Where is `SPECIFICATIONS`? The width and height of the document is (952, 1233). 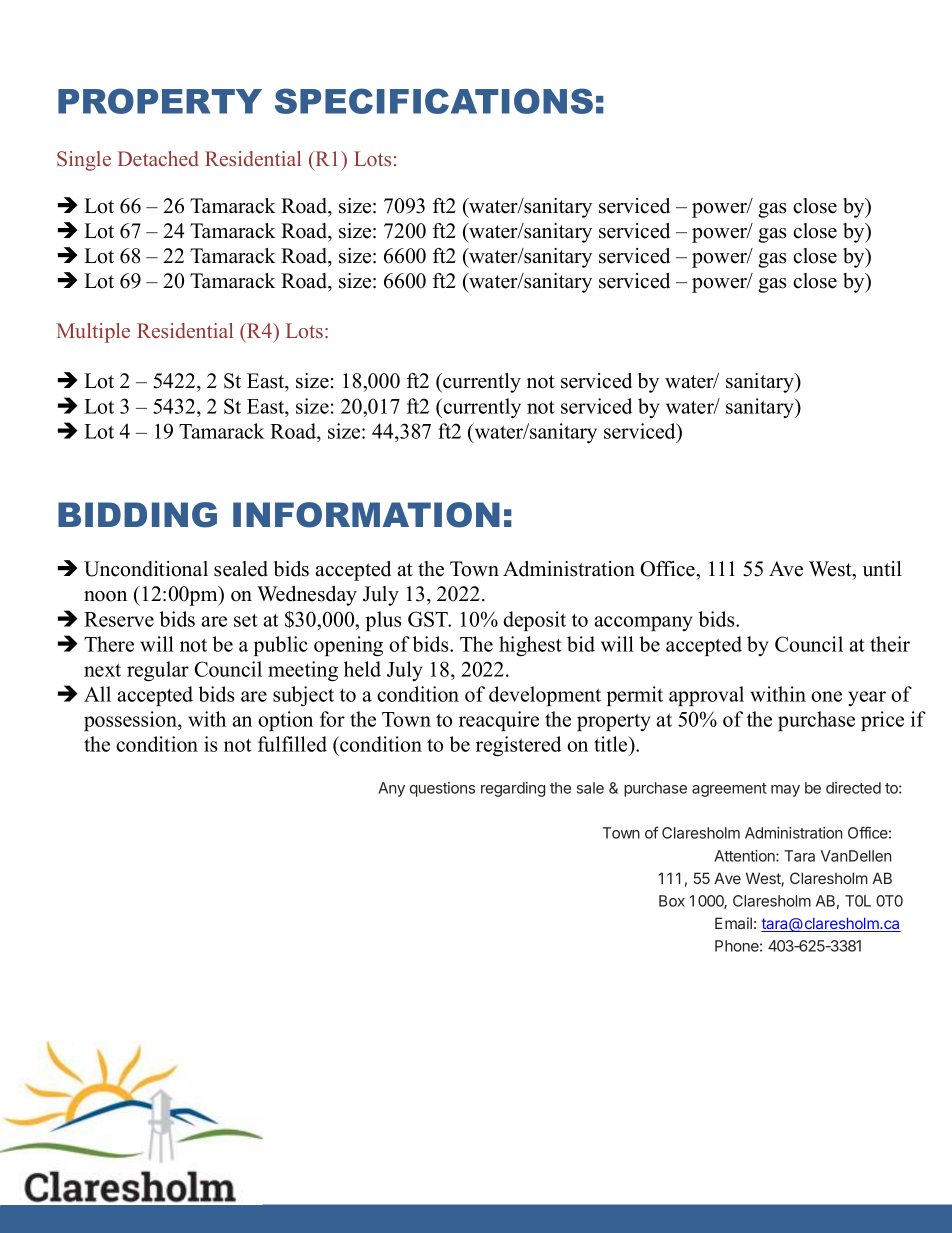
SPECIFICATIONS is located at coordinates (434, 101).
